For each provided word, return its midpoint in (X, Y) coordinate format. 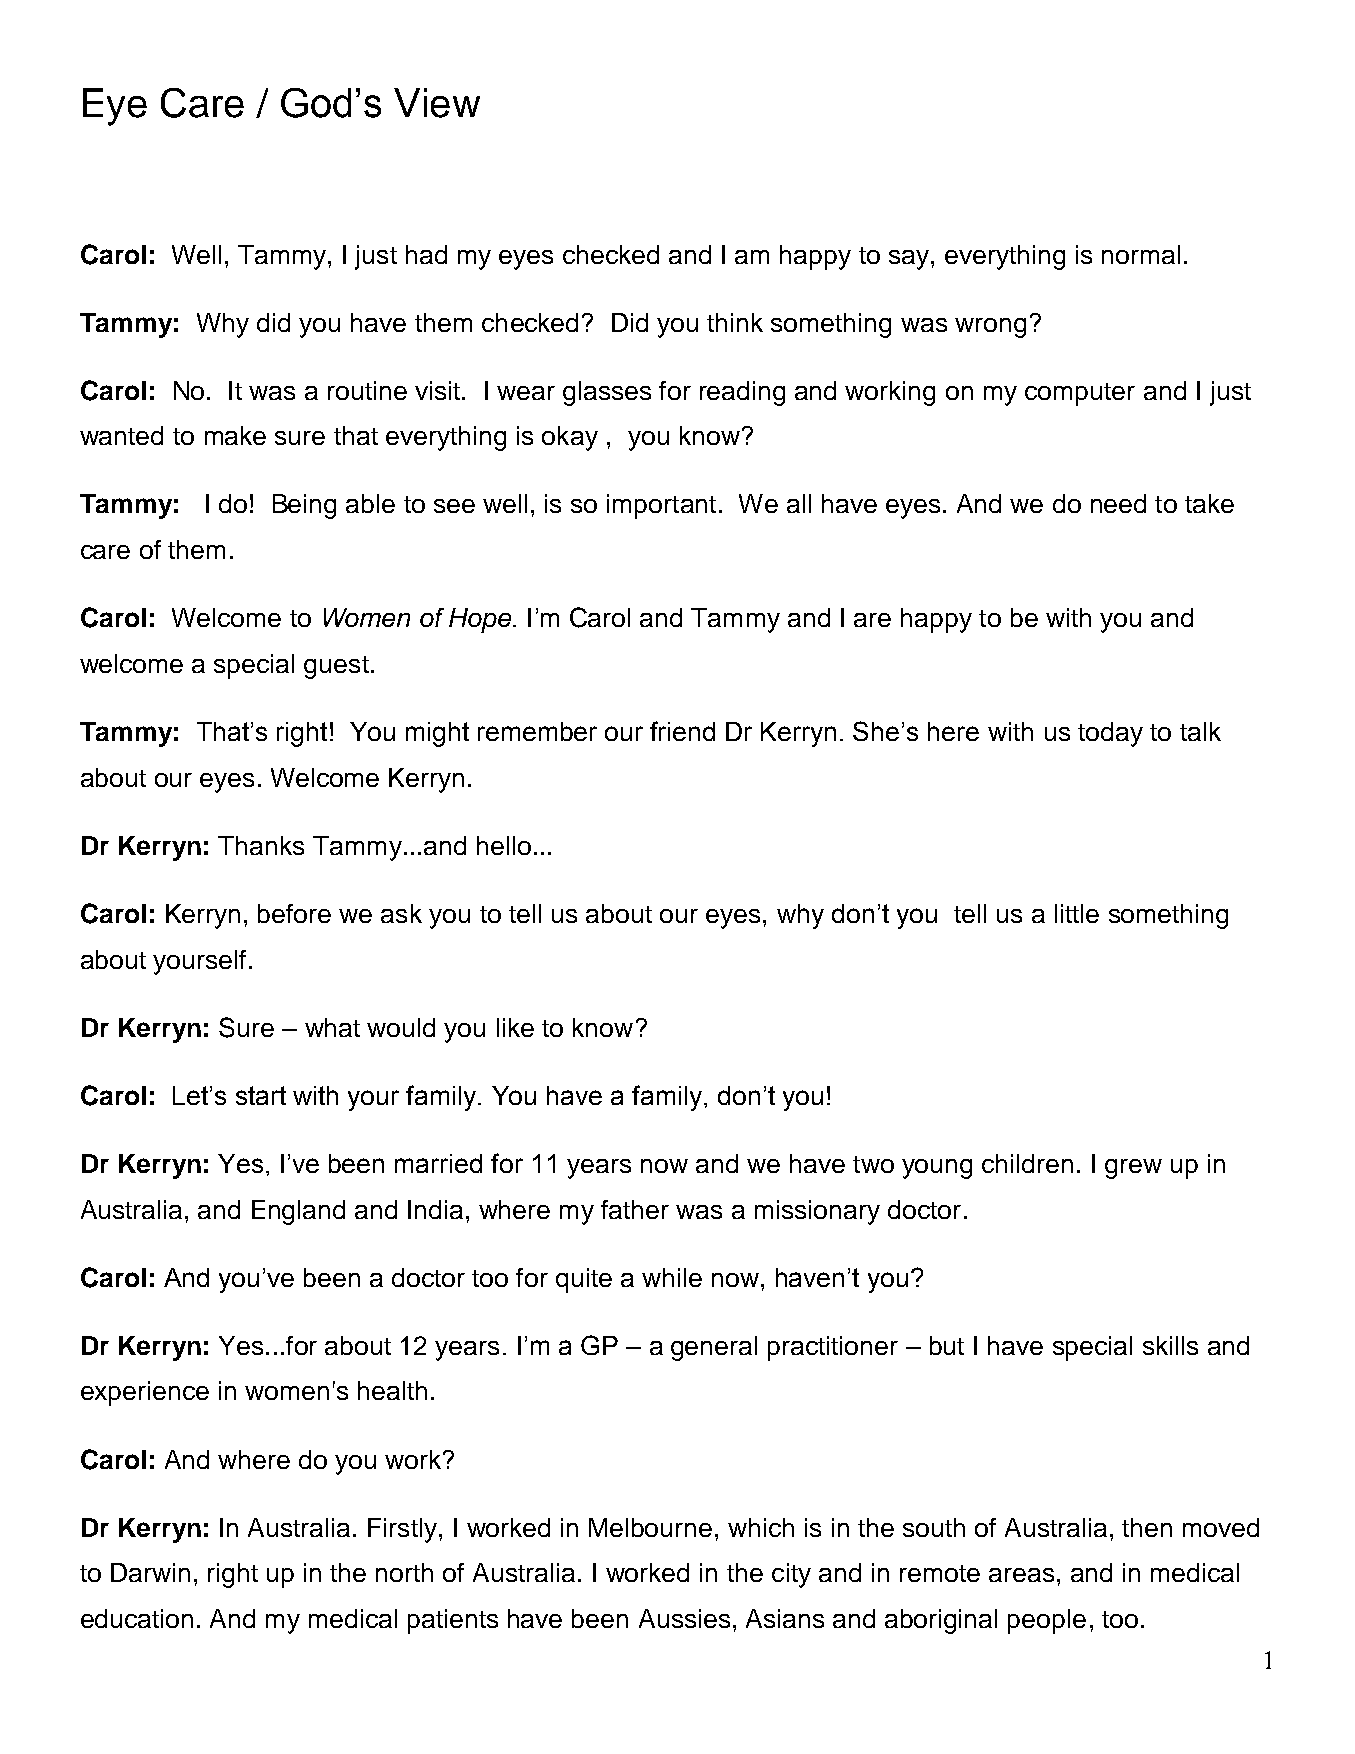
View (437, 103)
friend (682, 731)
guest (336, 667)
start (261, 1095)
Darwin (150, 1572)
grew (1133, 1169)
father (635, 1209)
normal (1141, 254)
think (735, 322)
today (1110, 734)
